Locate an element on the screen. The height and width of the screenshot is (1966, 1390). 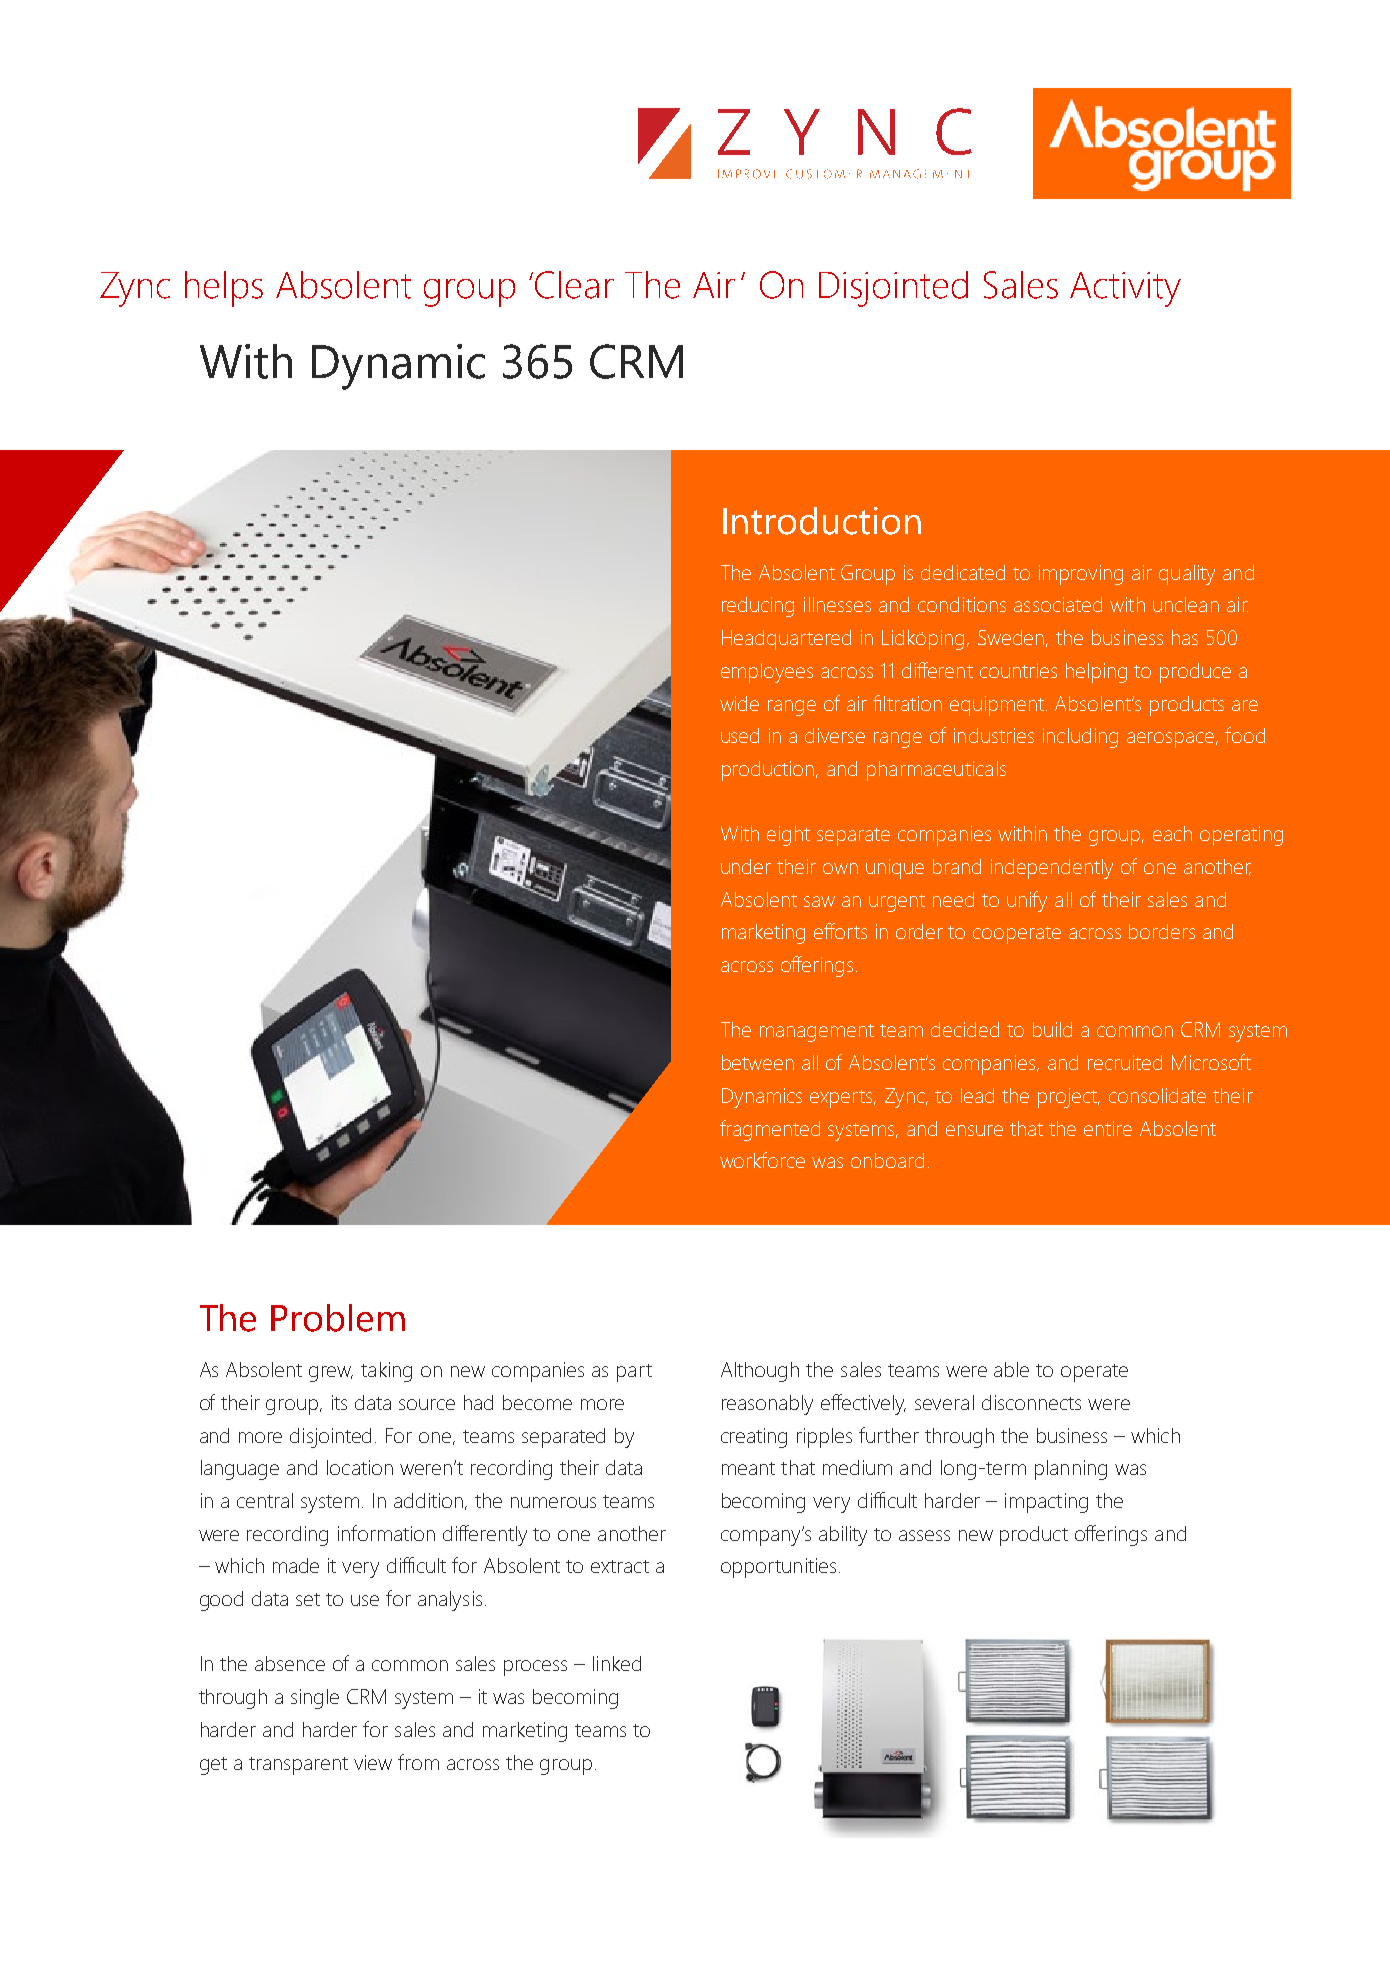
helps is located at coordinates (224, 289).
